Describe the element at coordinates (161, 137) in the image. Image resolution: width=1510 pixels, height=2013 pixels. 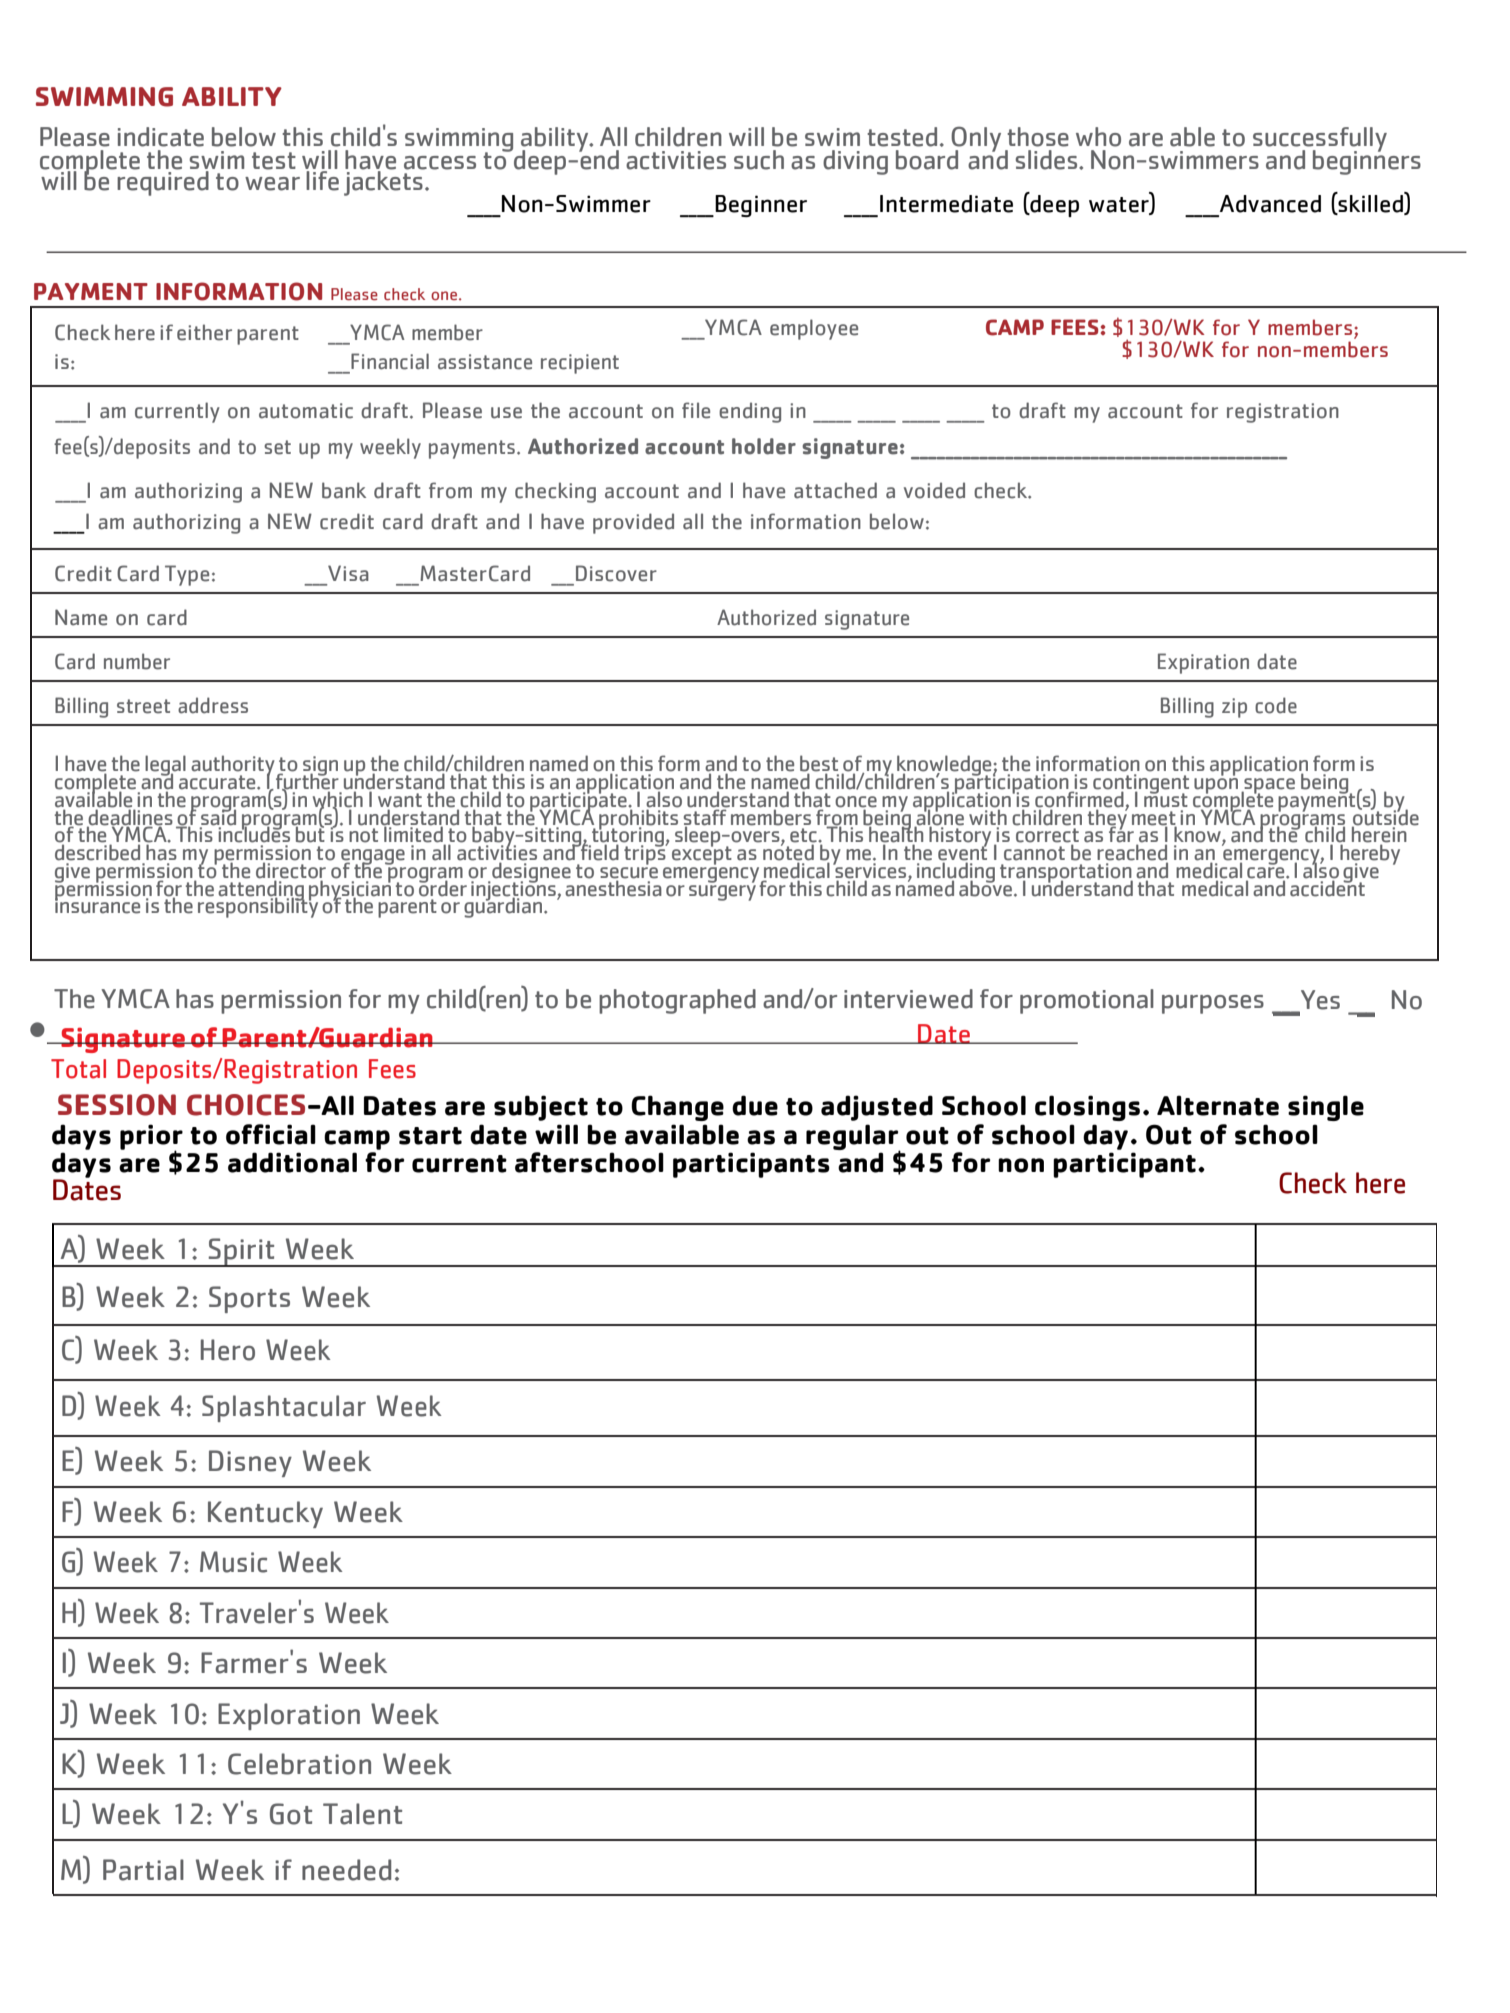
I see `indicate` at that location.
